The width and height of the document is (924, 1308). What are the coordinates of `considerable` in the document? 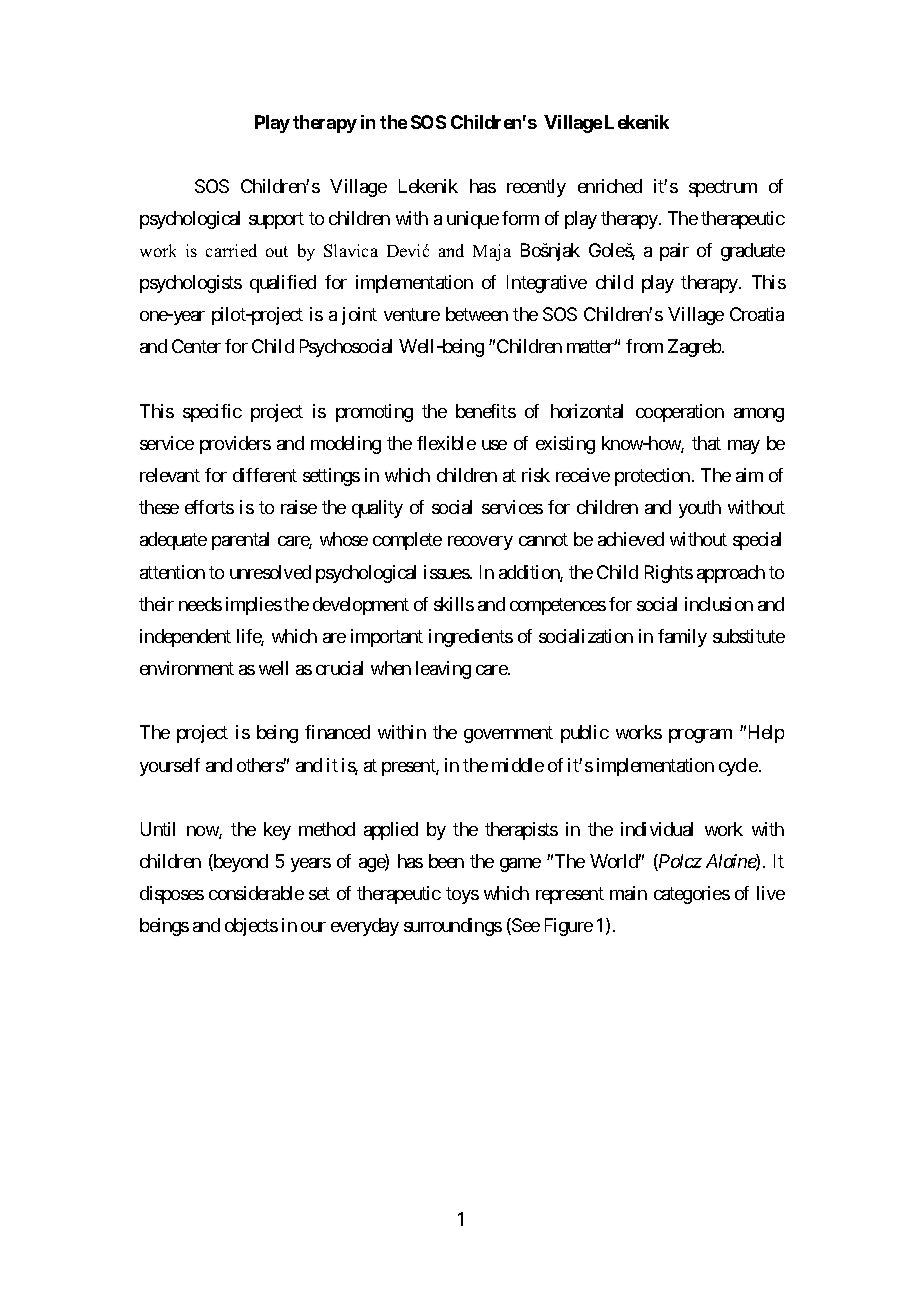 It's located at (256, 893).
